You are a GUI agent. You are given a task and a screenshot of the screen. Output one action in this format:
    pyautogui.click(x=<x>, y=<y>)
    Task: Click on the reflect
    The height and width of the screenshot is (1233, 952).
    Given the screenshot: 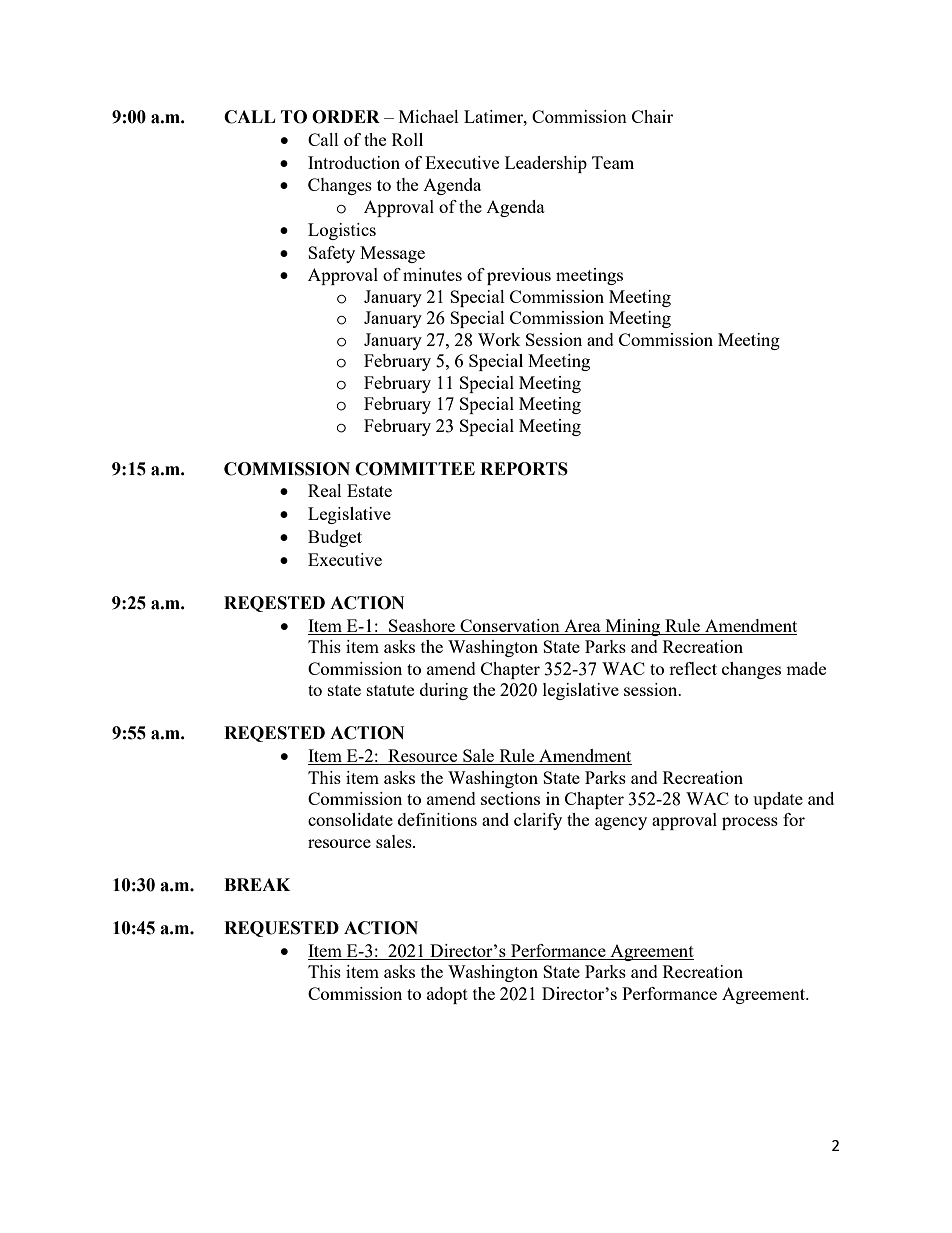 What is the action you would take?
    pyautogui.click(x=693, y=668)
